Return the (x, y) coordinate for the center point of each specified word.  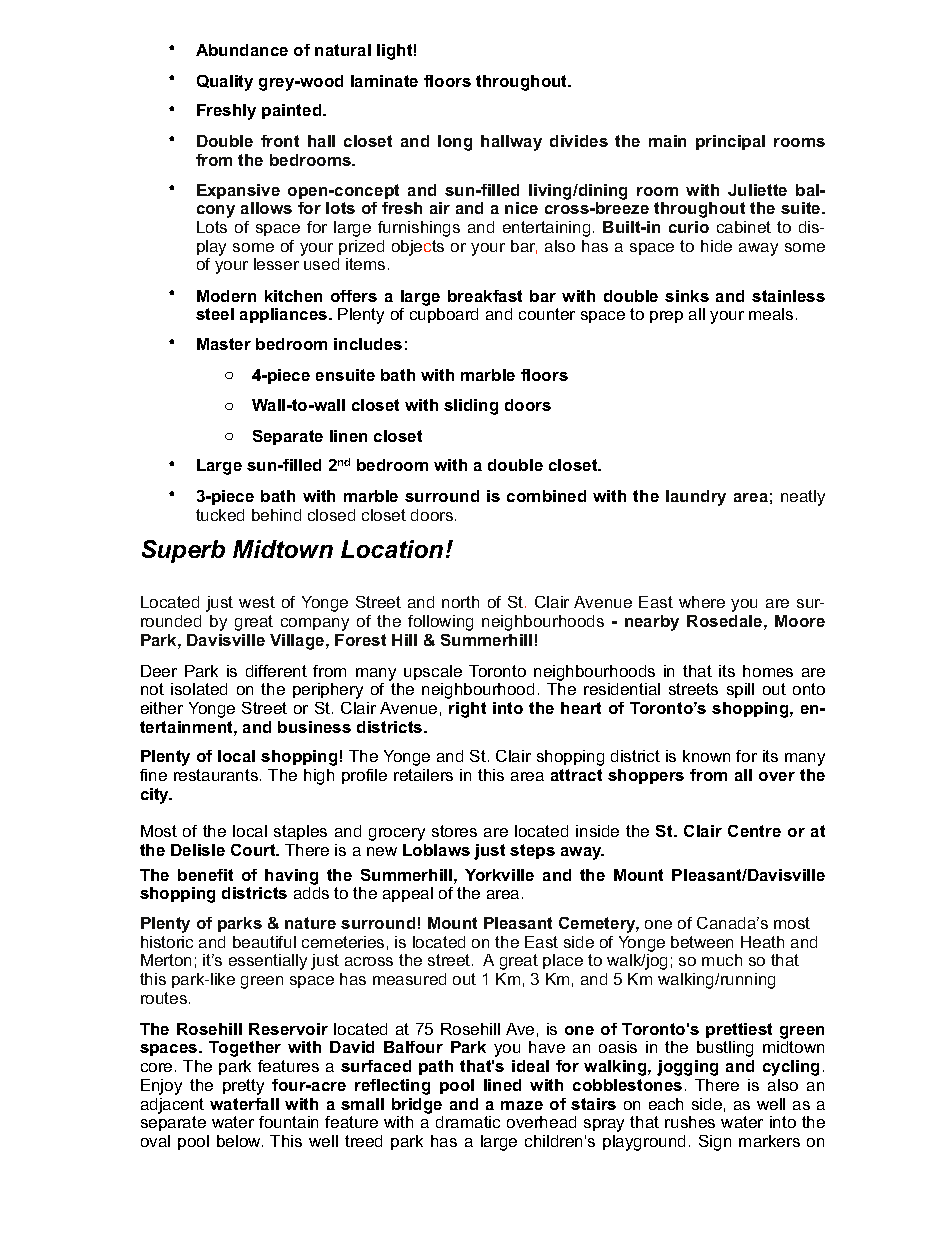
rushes (690, 1122)
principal (730, 142)
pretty (243, 1087)
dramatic (468, 1122)
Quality (225, 83)
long (455, 143)
